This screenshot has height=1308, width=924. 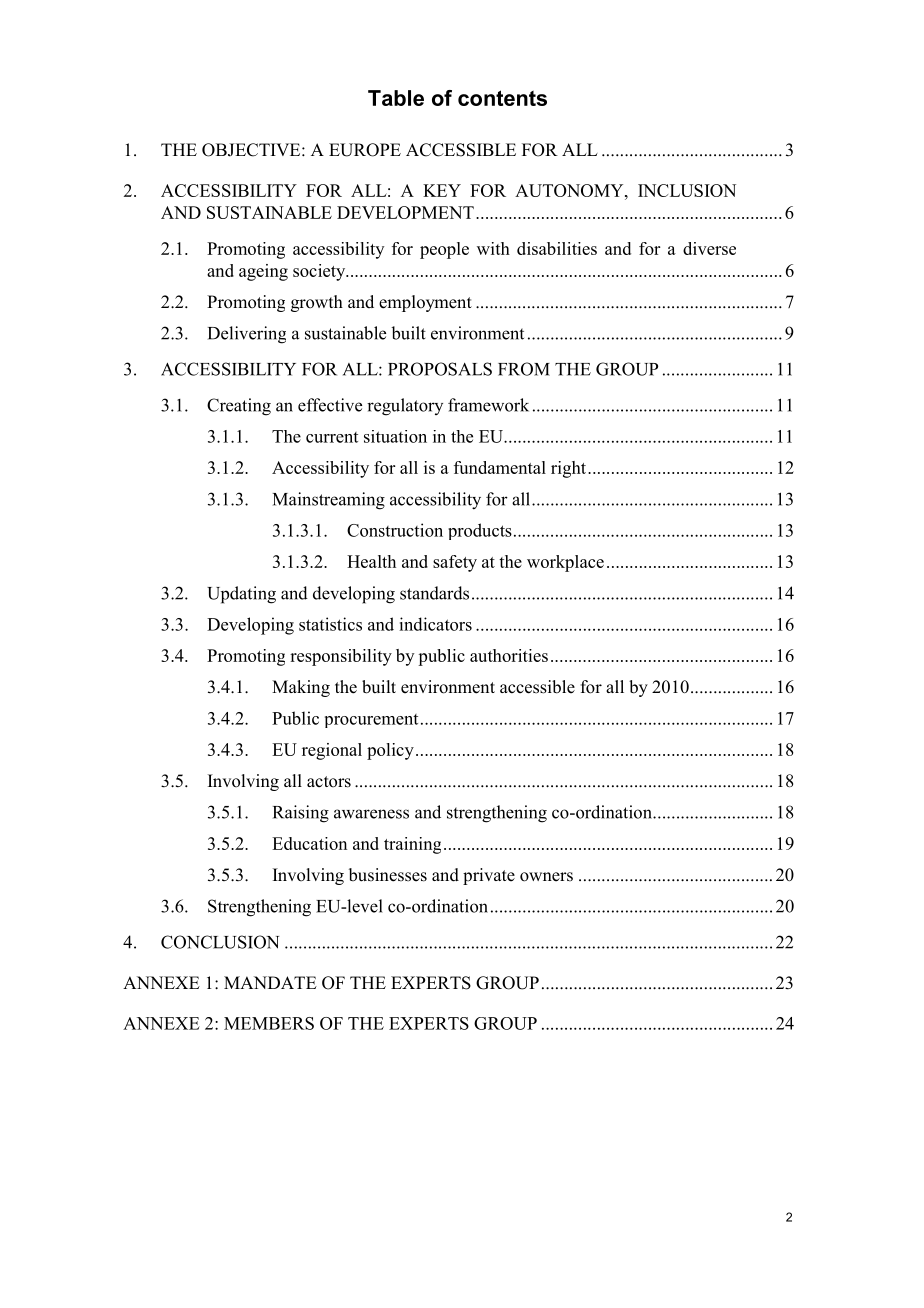 I want to click on Making, so click(x=301, y=688).
